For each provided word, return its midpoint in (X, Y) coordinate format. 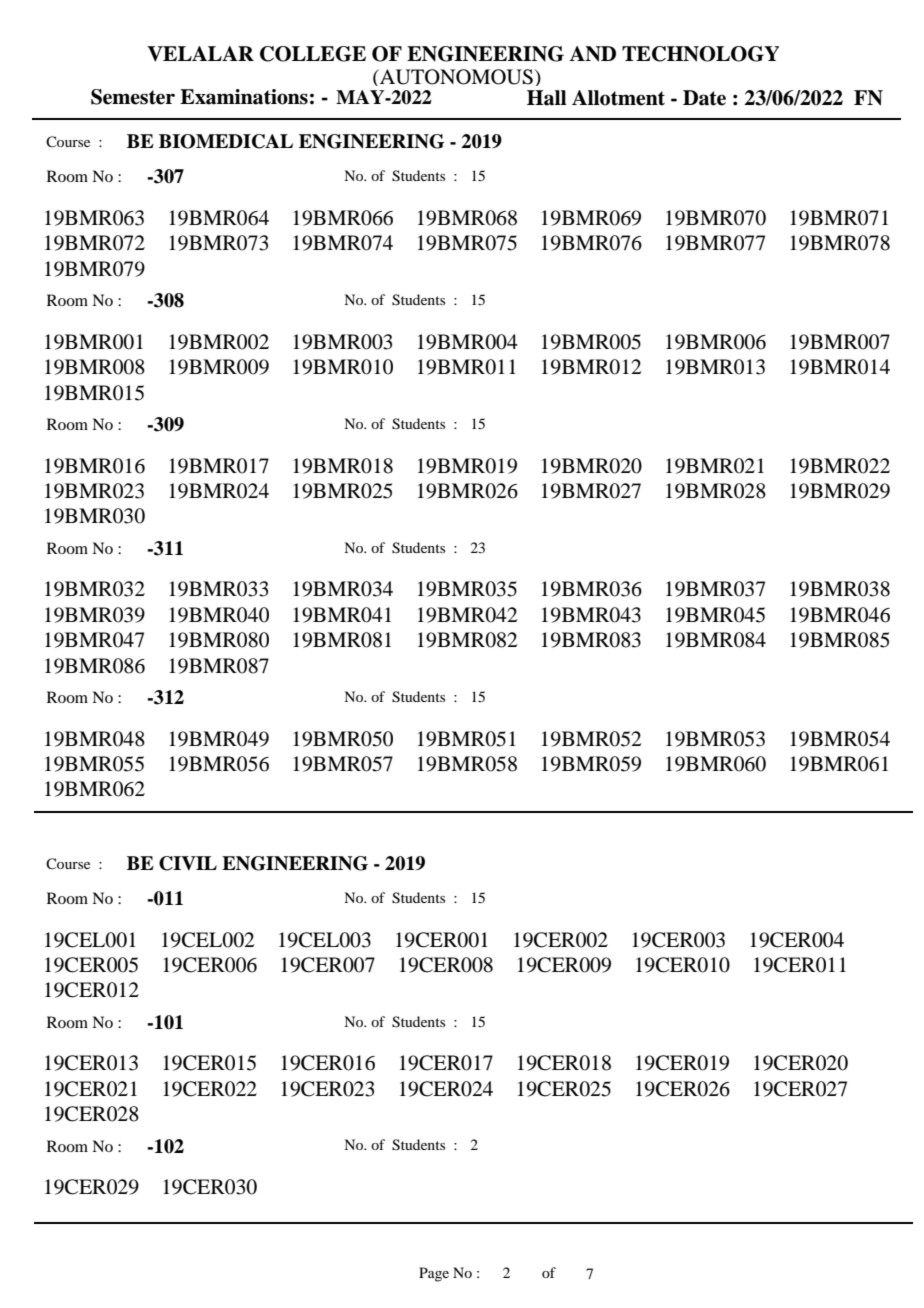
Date (704, 98)
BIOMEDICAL (226, 141)
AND (592, 54)
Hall (547, 98)
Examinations (244, 97)
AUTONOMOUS (455, 77)
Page (434, 1274)
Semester (133, 97)
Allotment (618, 98)
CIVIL (188, 863)
